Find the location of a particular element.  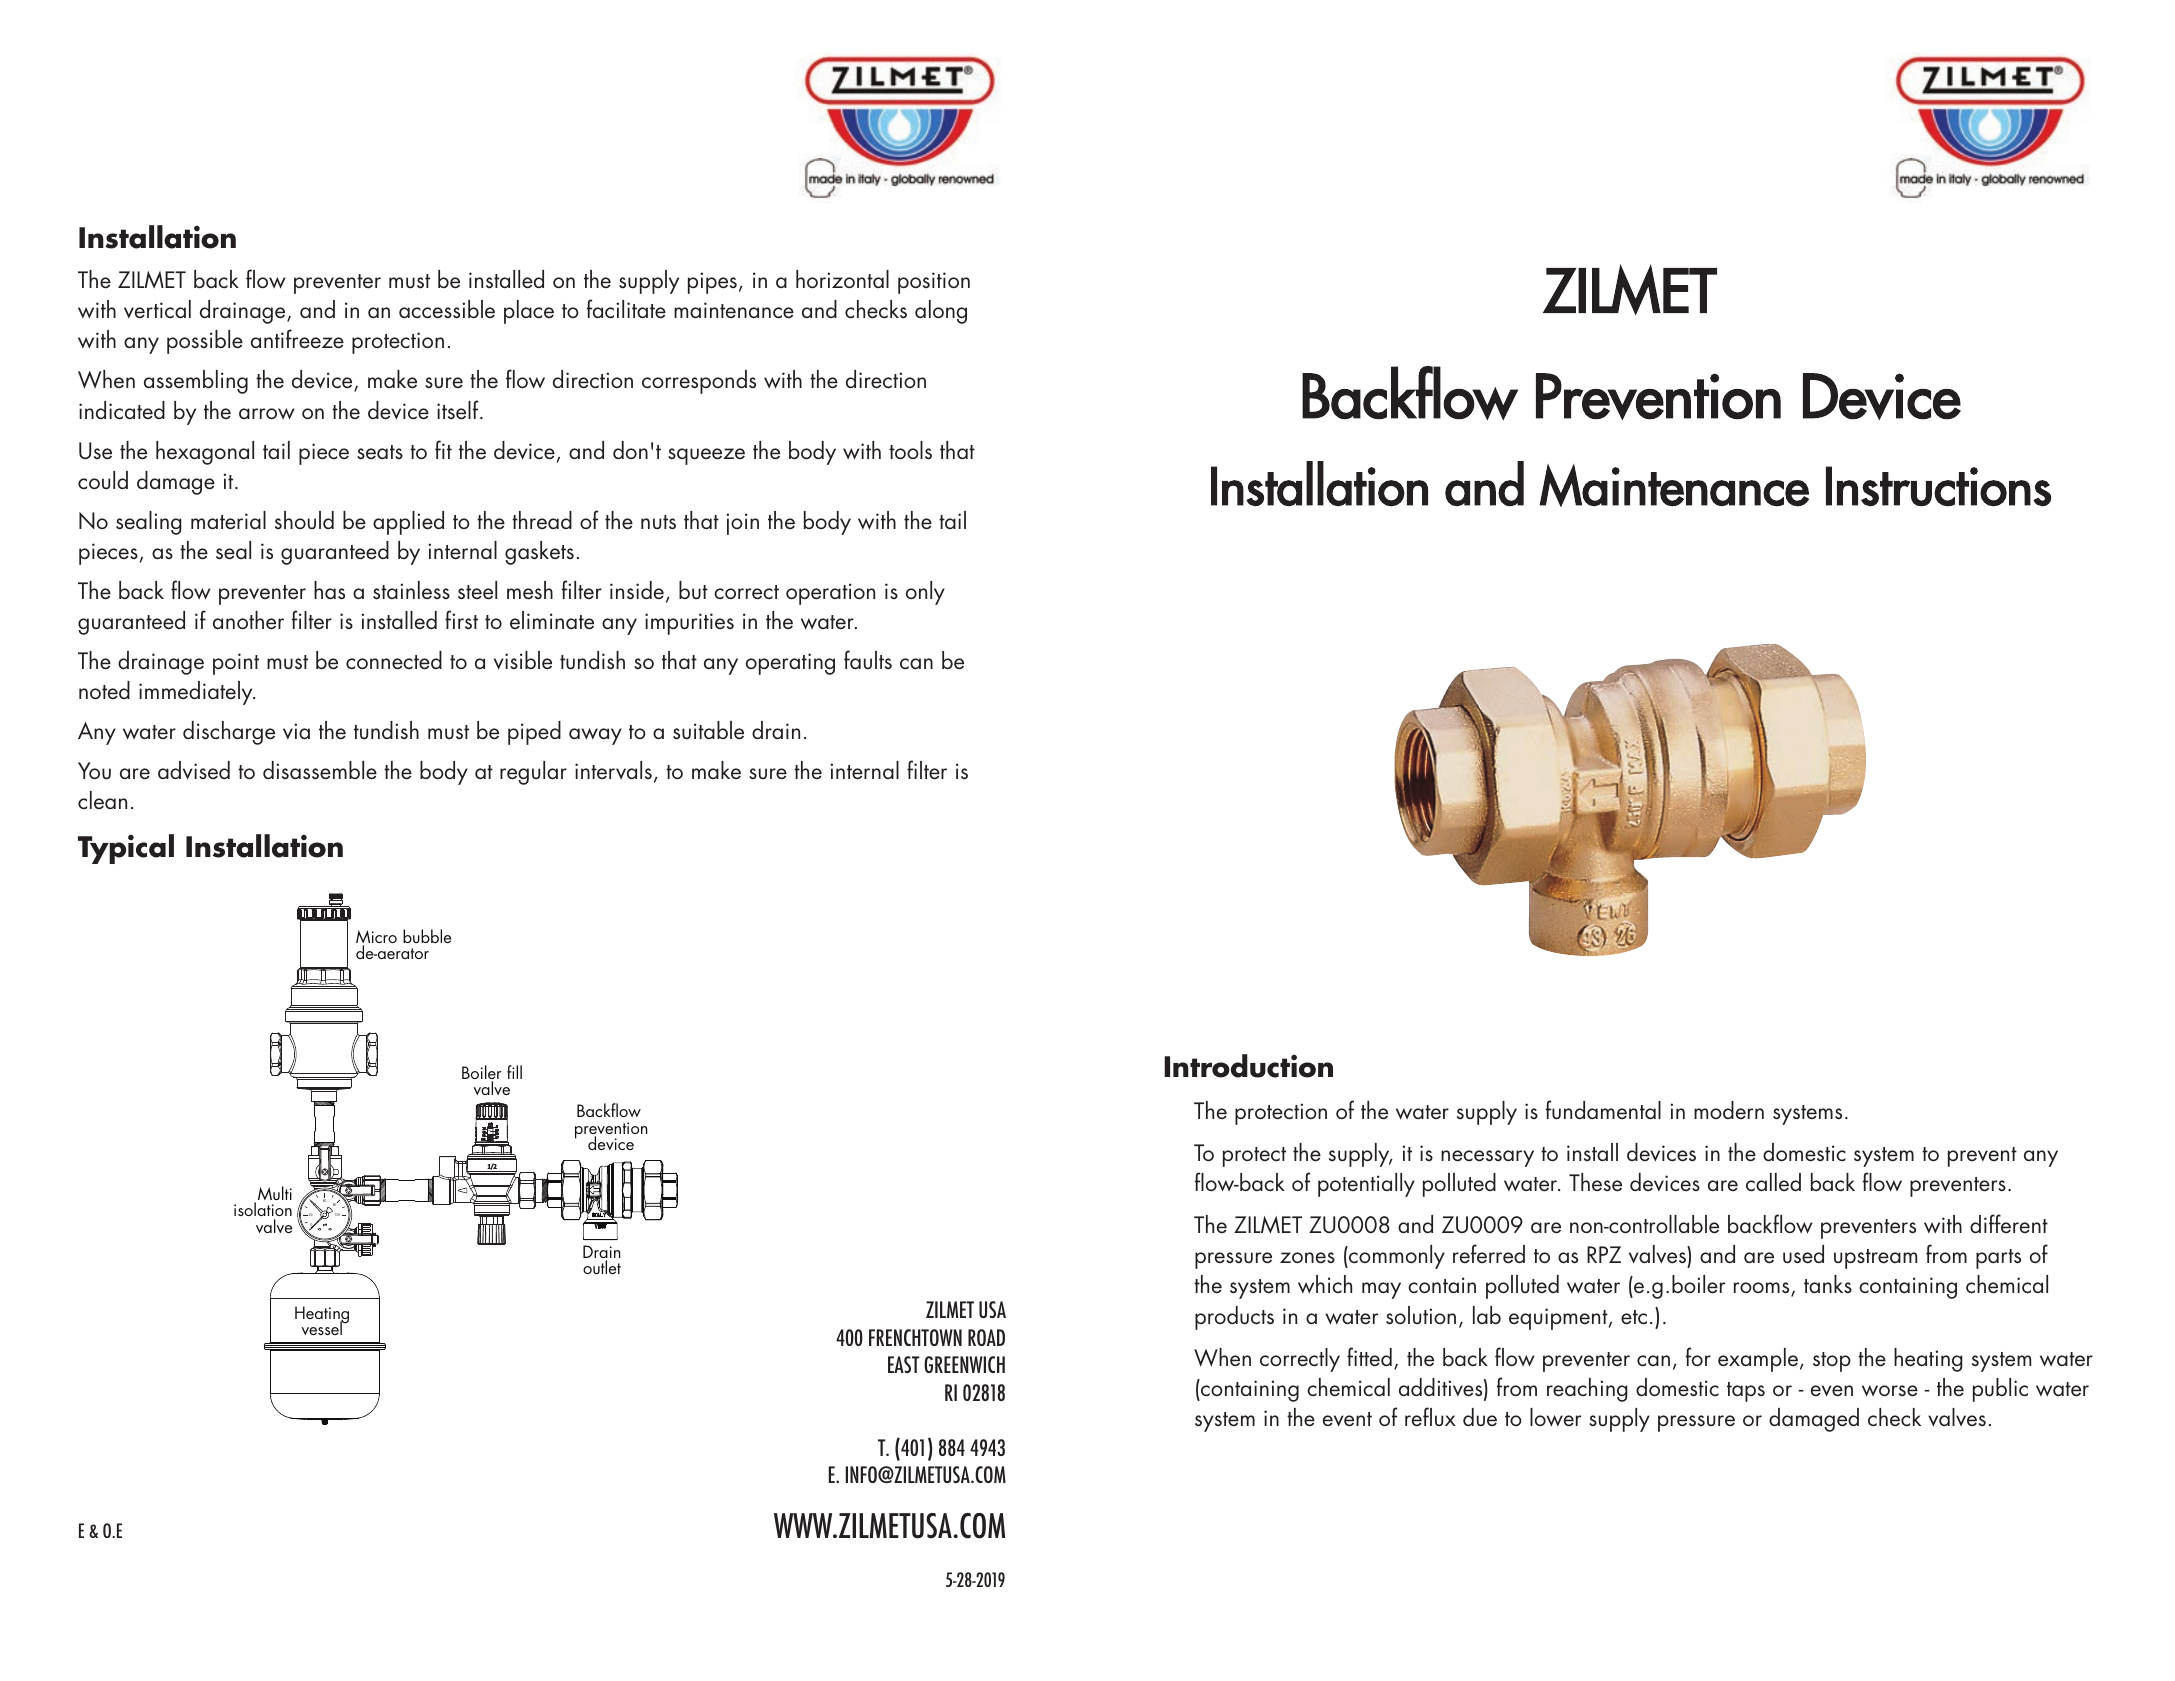

GREENWICH is located at coordinates (964, 1364).
